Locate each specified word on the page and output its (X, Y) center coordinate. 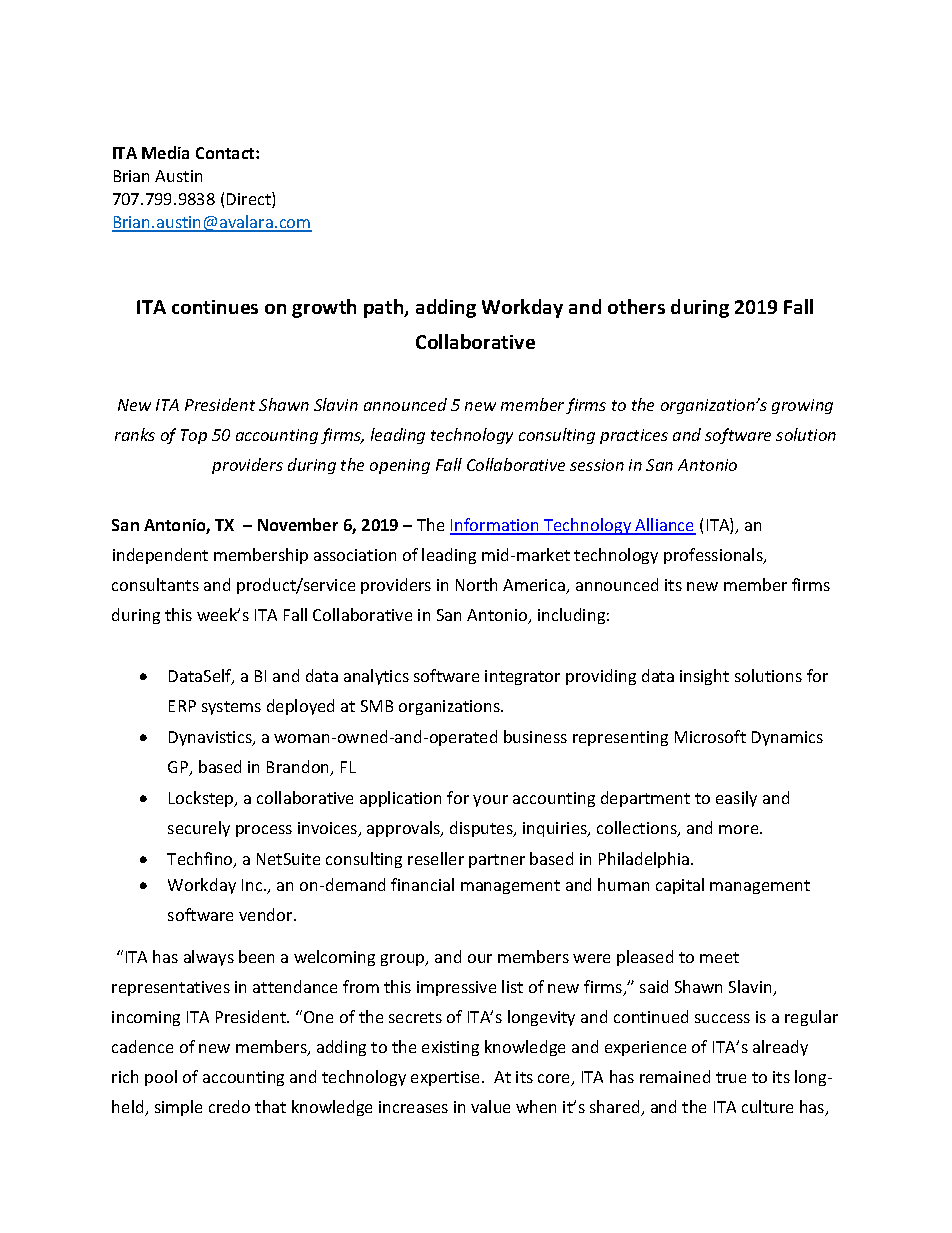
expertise (447, 1078)
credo (229, 1106)
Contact (226, 153)
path (385, 308)
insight (704, 677)
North (476, 584)
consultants (155, 584)
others (636, 306)
